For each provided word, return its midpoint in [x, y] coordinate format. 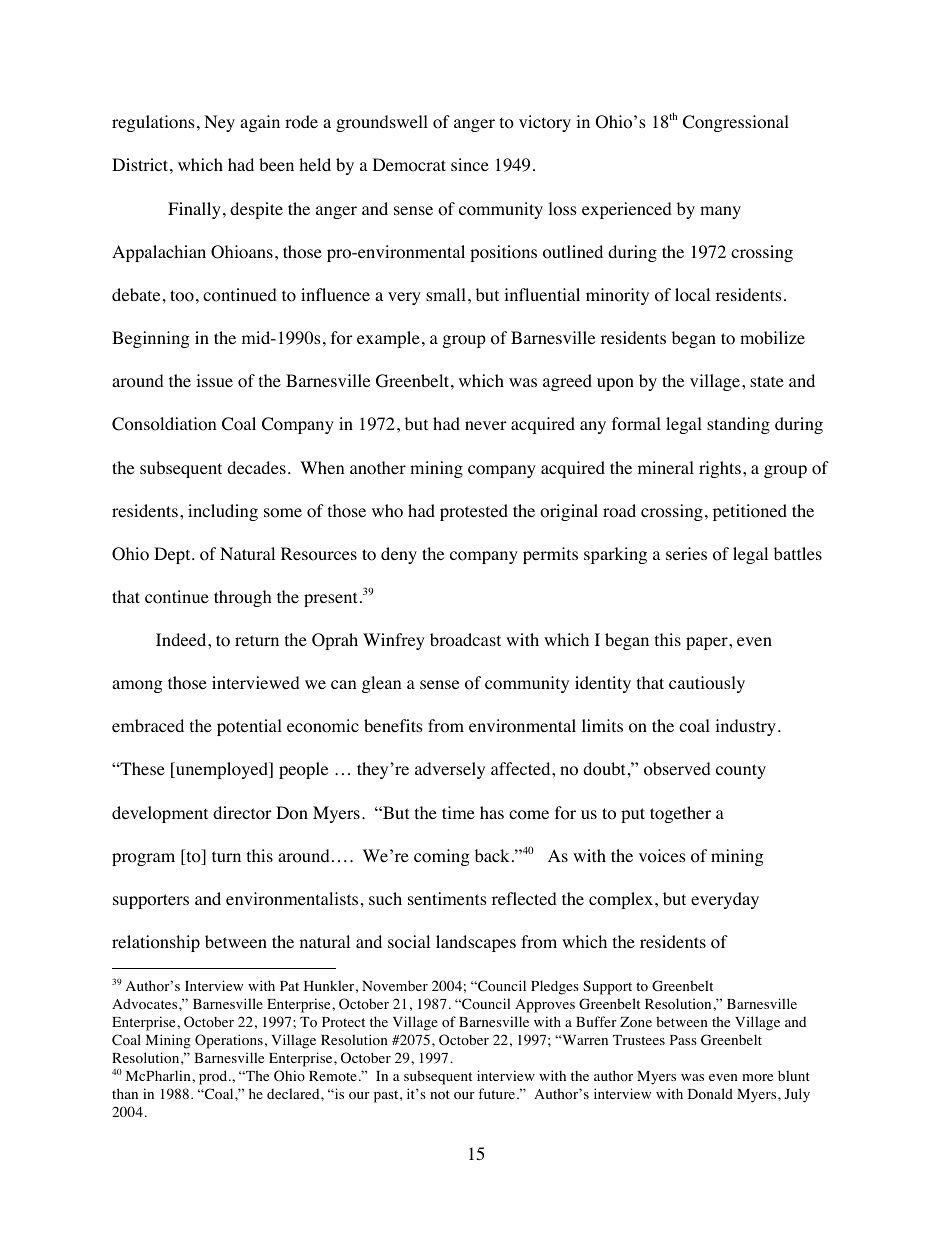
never [486, 425]
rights [720, 469]
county [741, 771]
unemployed [222, 770]
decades [256, 467]
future [498, 1093]
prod [214, 1077]
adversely [450, 770]
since [470, 164]
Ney [219, 123]
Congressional [736, 123]
